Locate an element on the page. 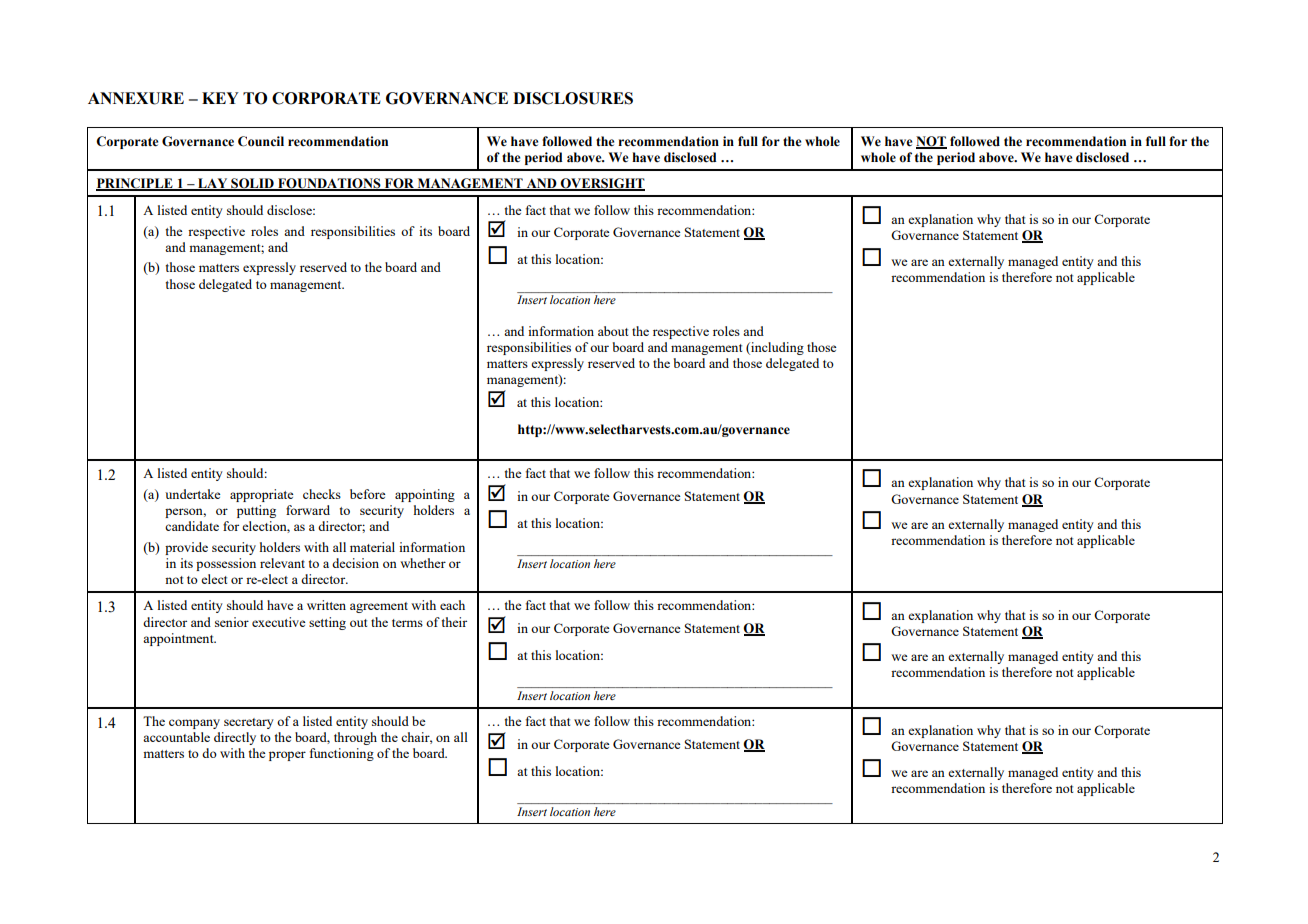  DISCLOSURES is located at coordinates (573, 98).
